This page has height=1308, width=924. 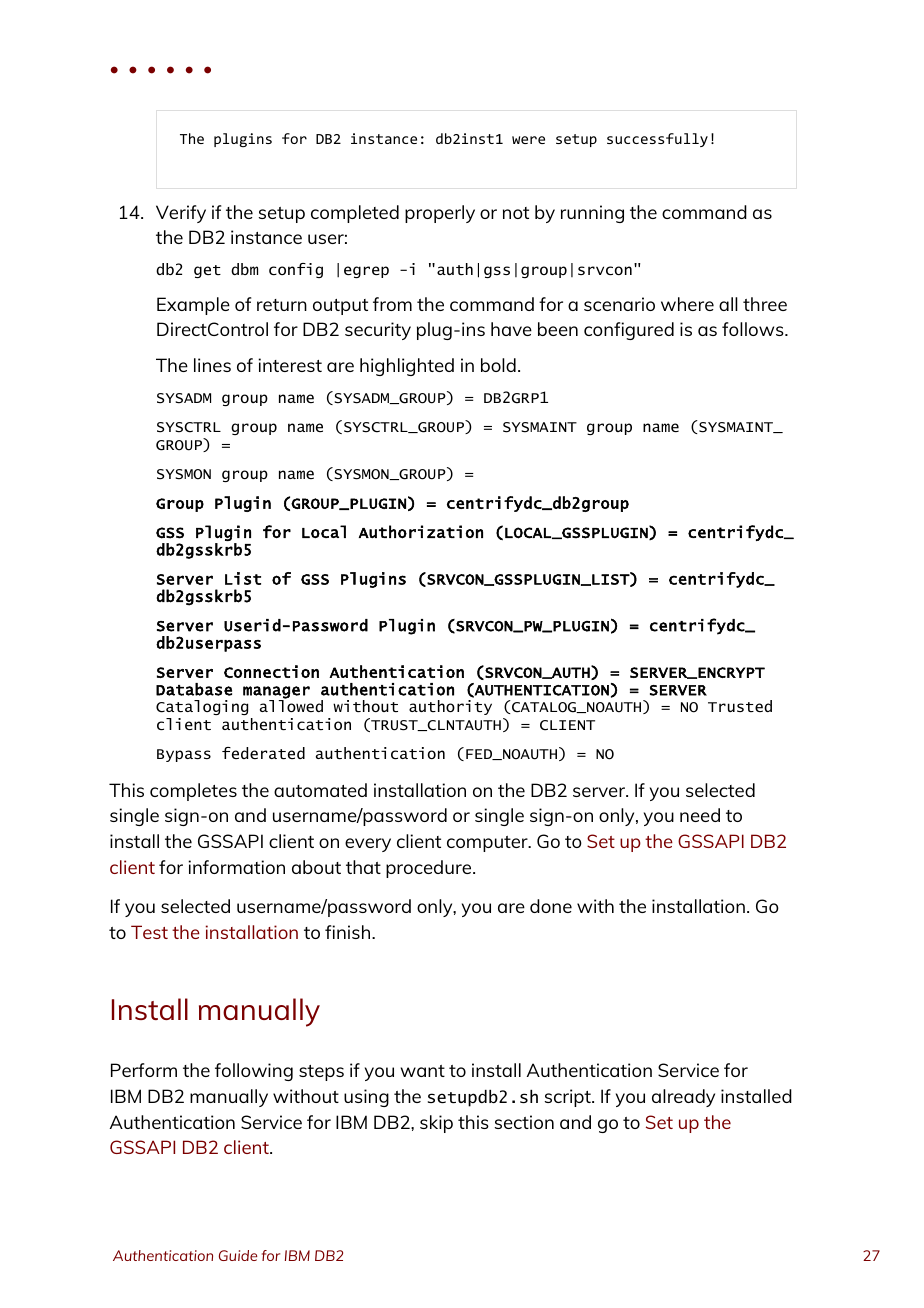 What do you see at coordinates (181, 214) in the page?
I see `Verify` at bounding box center [181, 214].
